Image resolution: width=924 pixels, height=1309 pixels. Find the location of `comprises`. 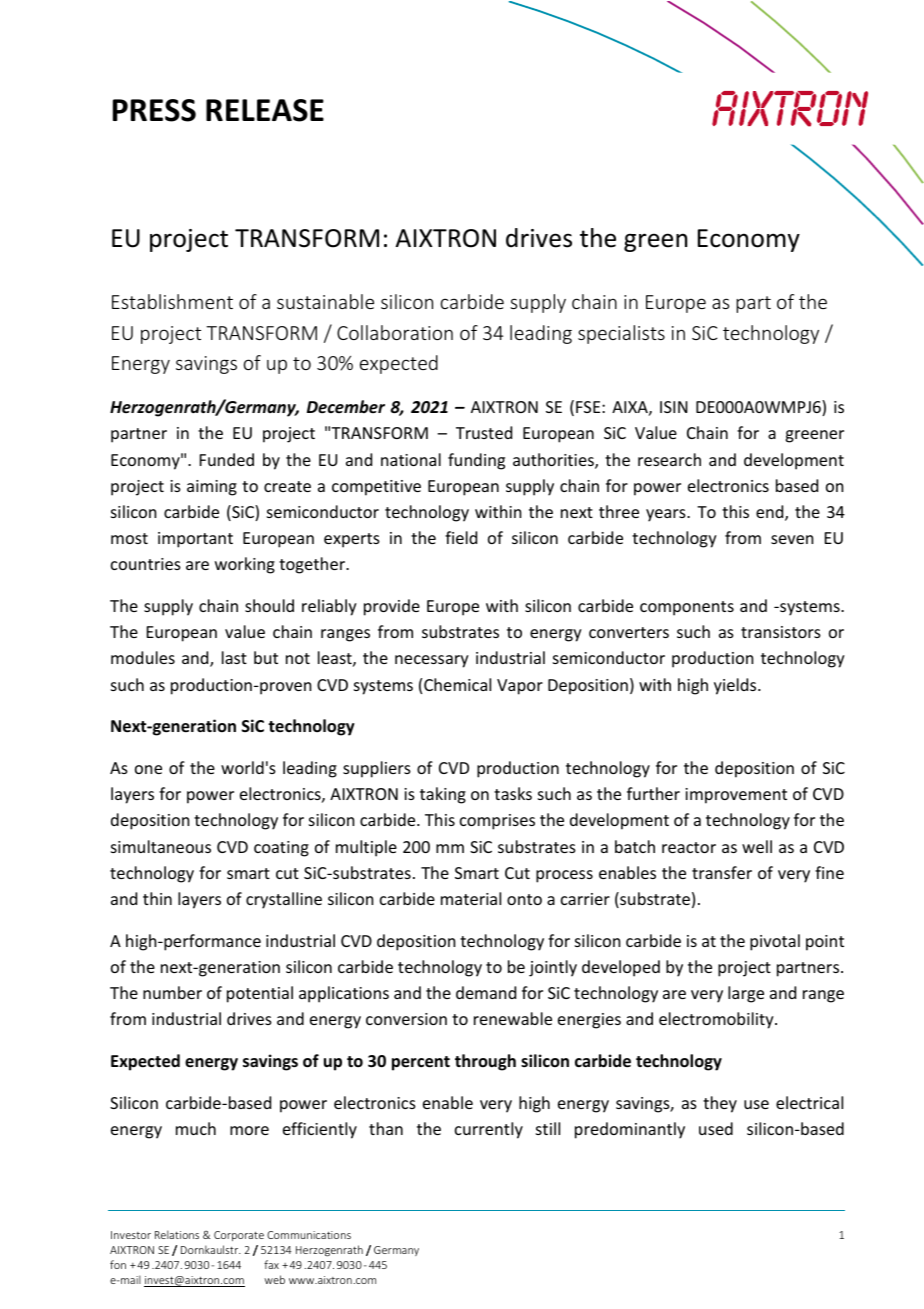

comprises is located at coordinates (497, 822).
